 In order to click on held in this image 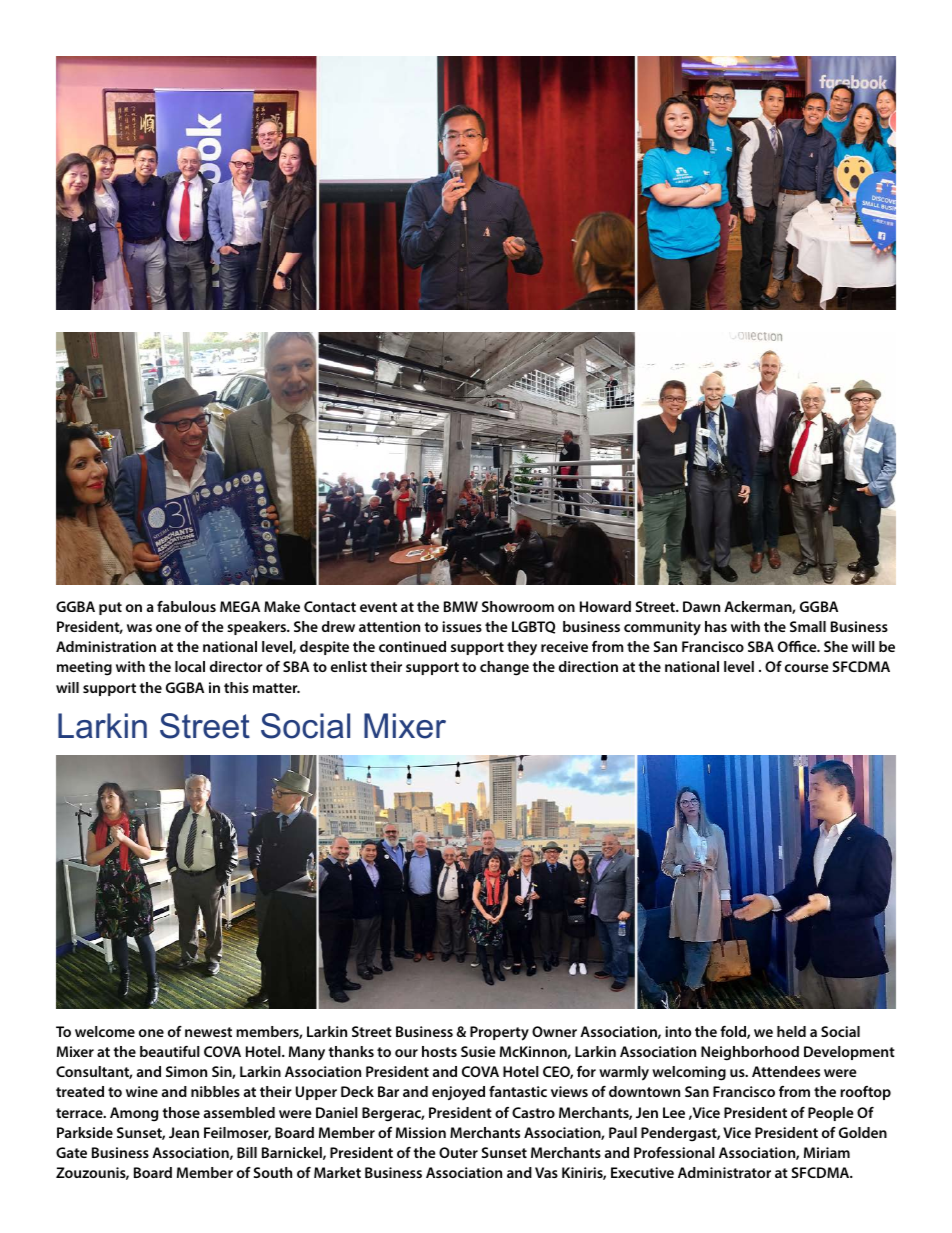, I will do `click(791, 1031)`.
